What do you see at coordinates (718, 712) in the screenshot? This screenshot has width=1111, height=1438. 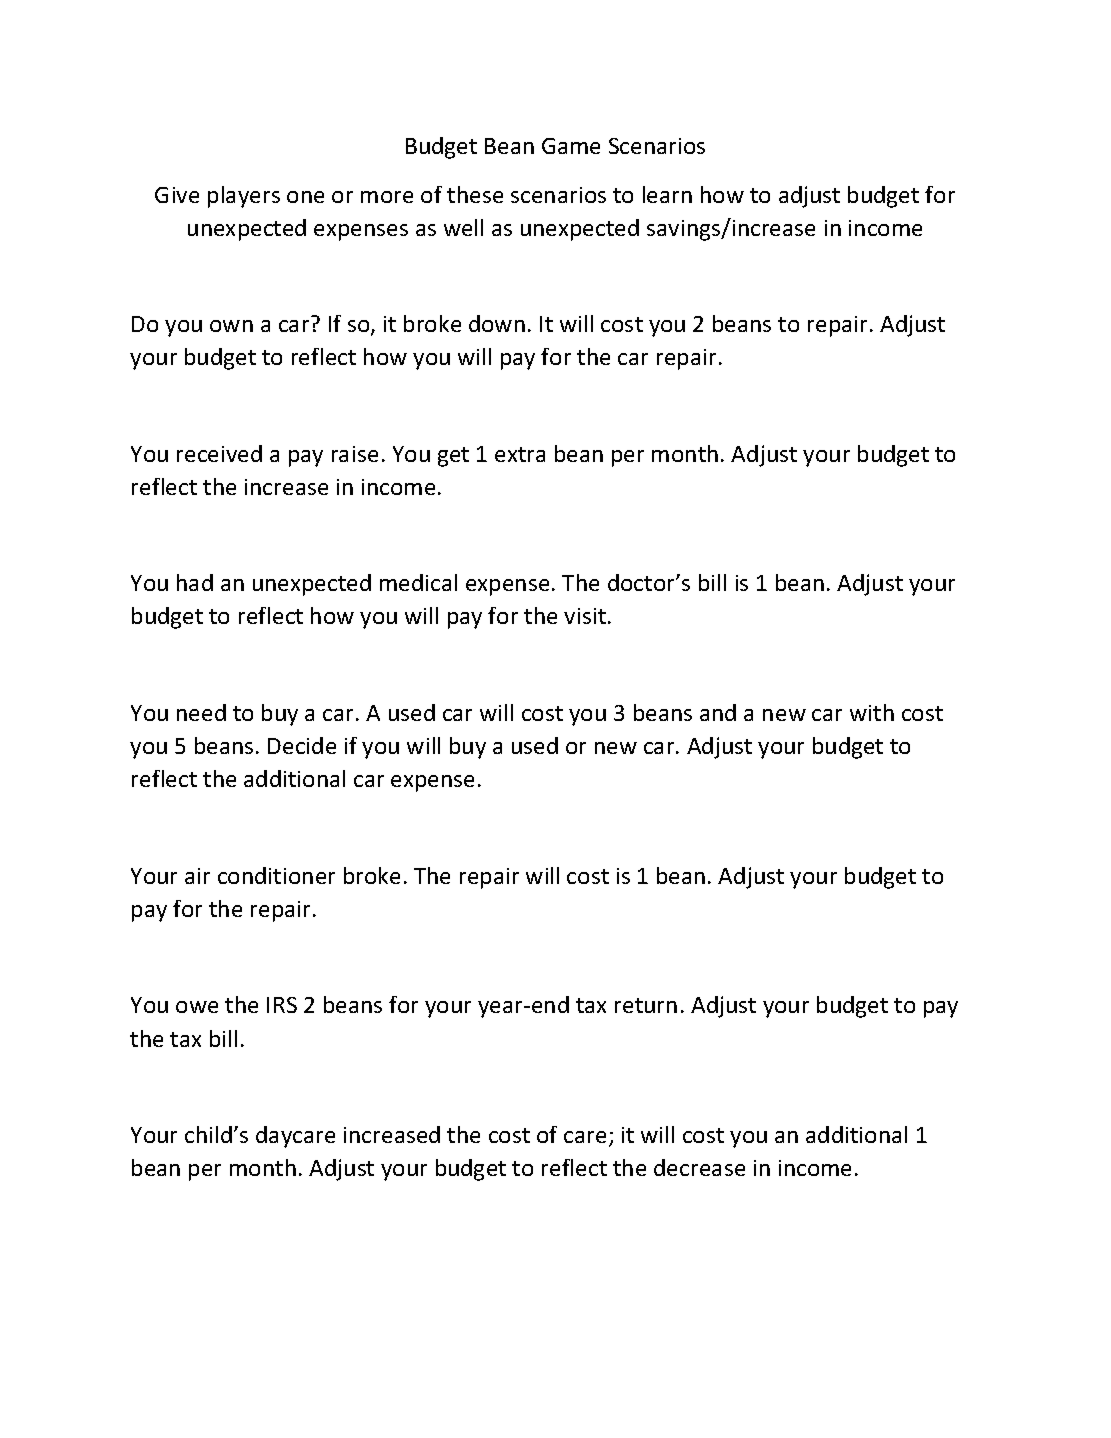 I see `and` at bounding box center [718, 712].
